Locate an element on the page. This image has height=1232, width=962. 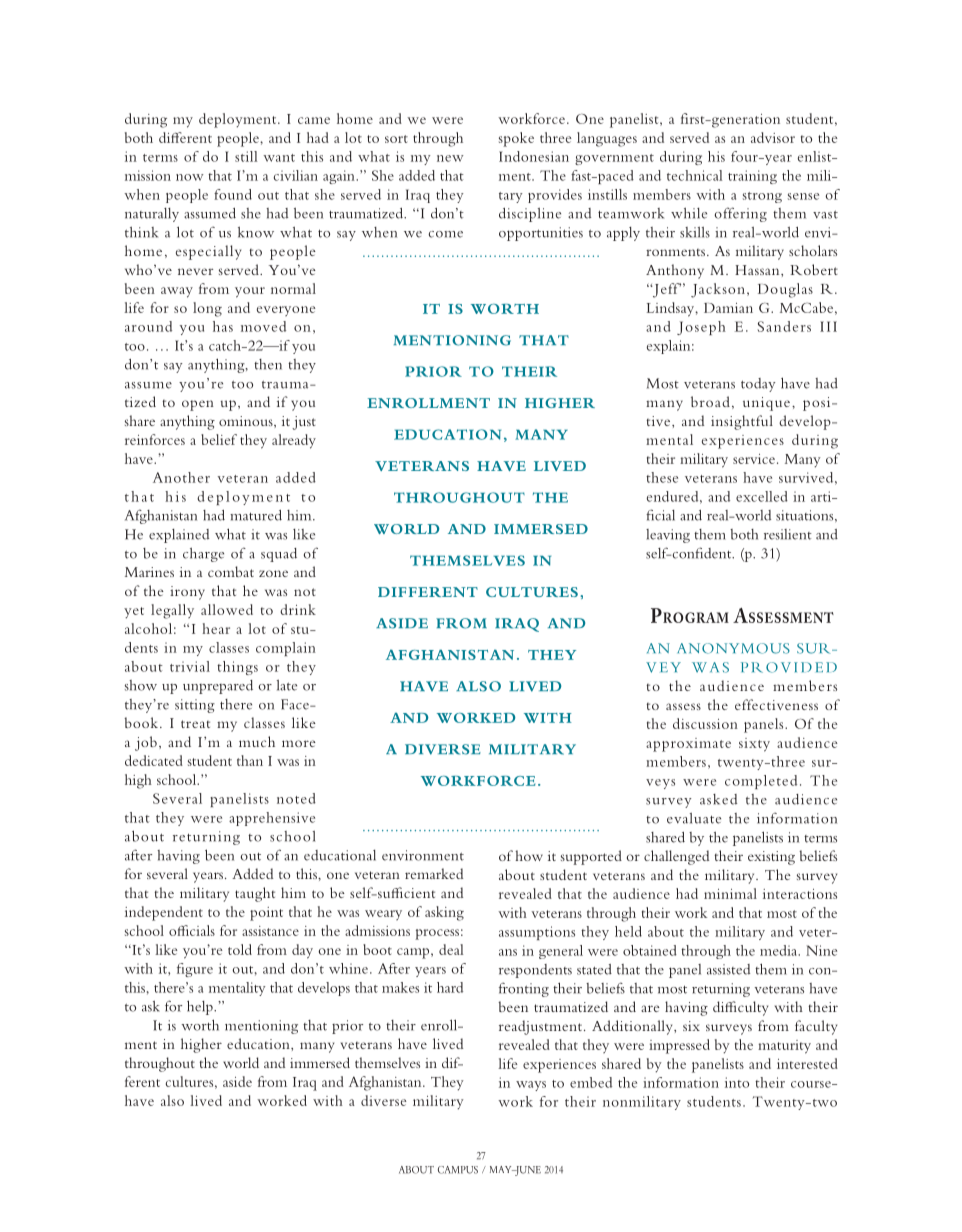
these is located at coordinates (662, 477).
